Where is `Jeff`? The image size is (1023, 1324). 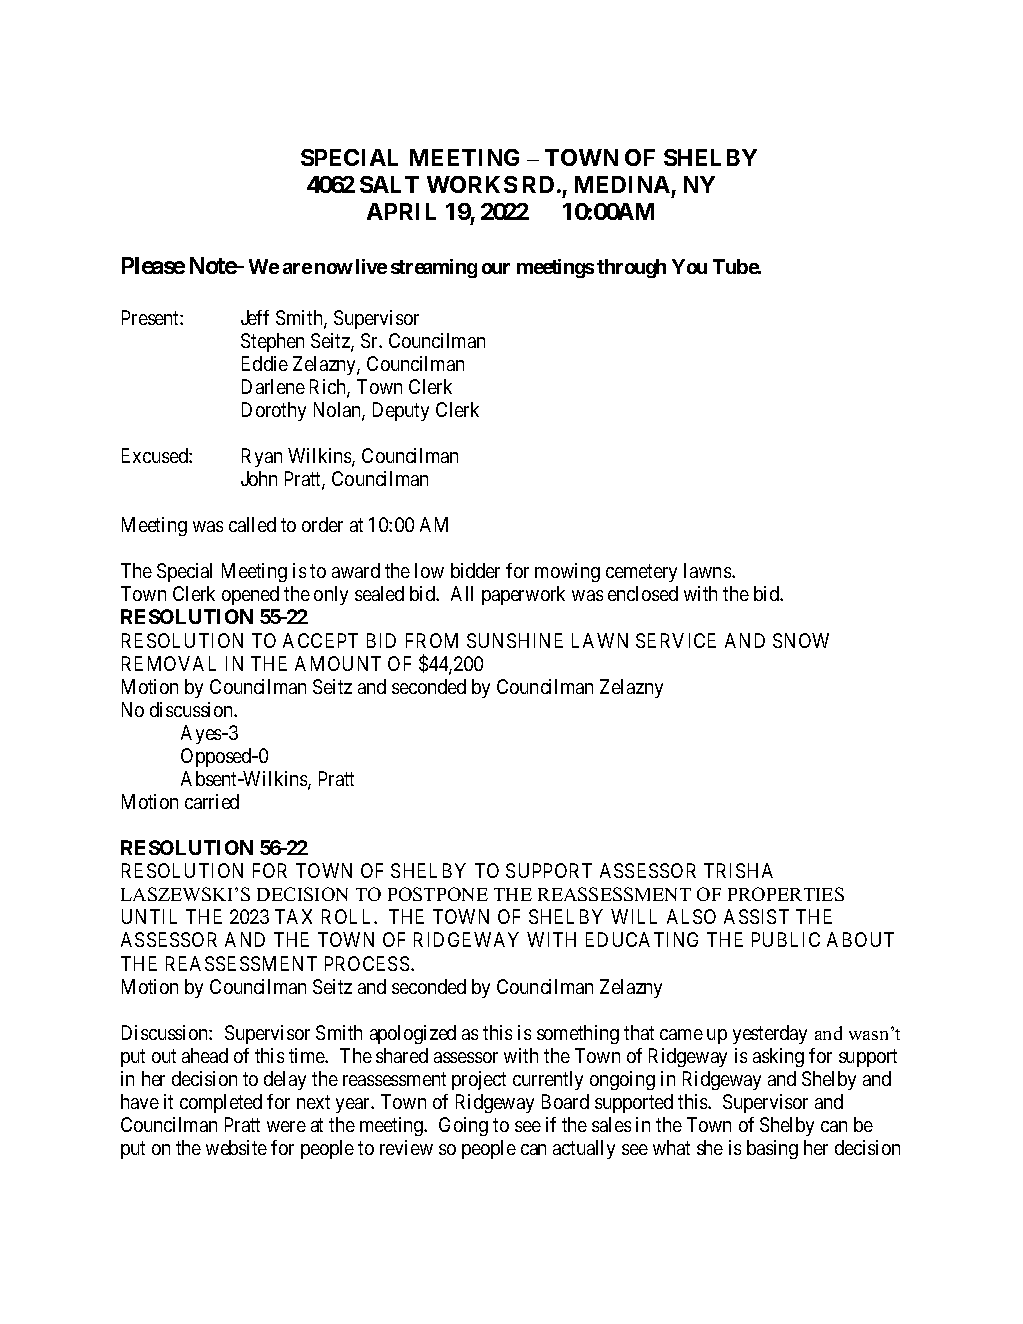
Jeff is located at coordinates (255, 317).
